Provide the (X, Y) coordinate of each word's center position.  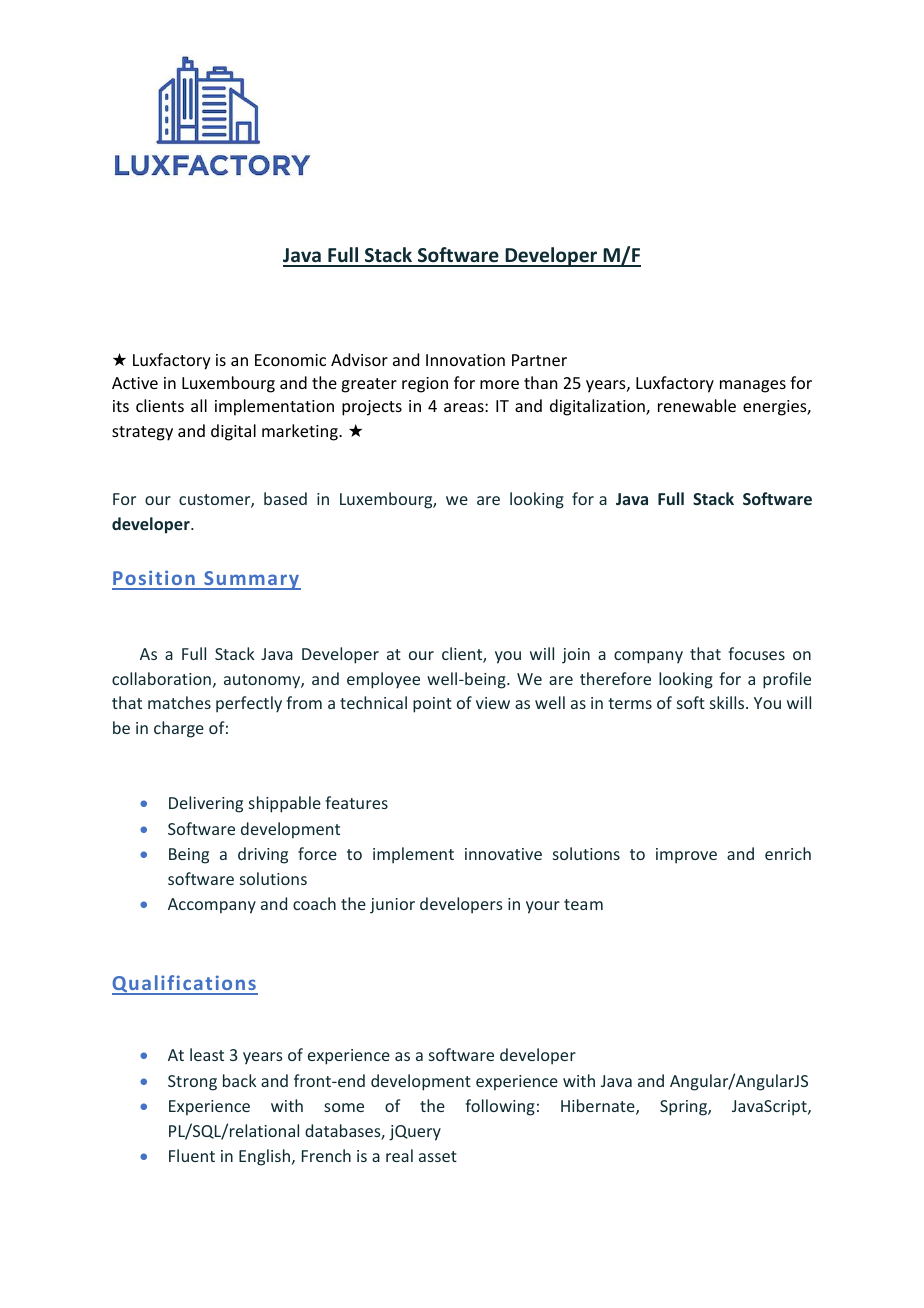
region (425, 385)
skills (728, 702)
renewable (697, 405)
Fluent (192, 1155)
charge (179, 729)
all (199, 405)
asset (438, 1156)
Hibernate (599, 1107)
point (432, 705)
